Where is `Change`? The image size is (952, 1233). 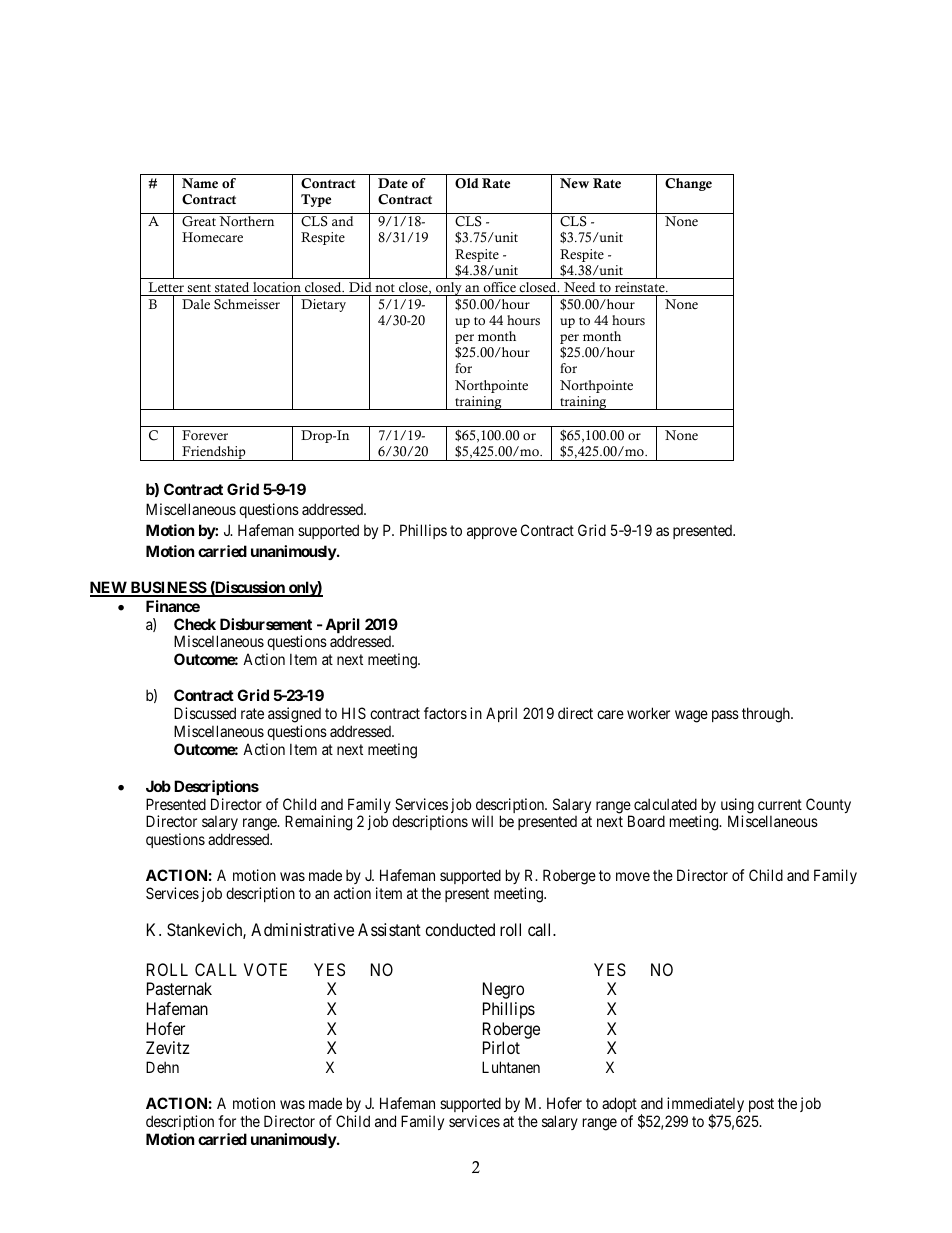
Change is located at coordinates (688, 184).
